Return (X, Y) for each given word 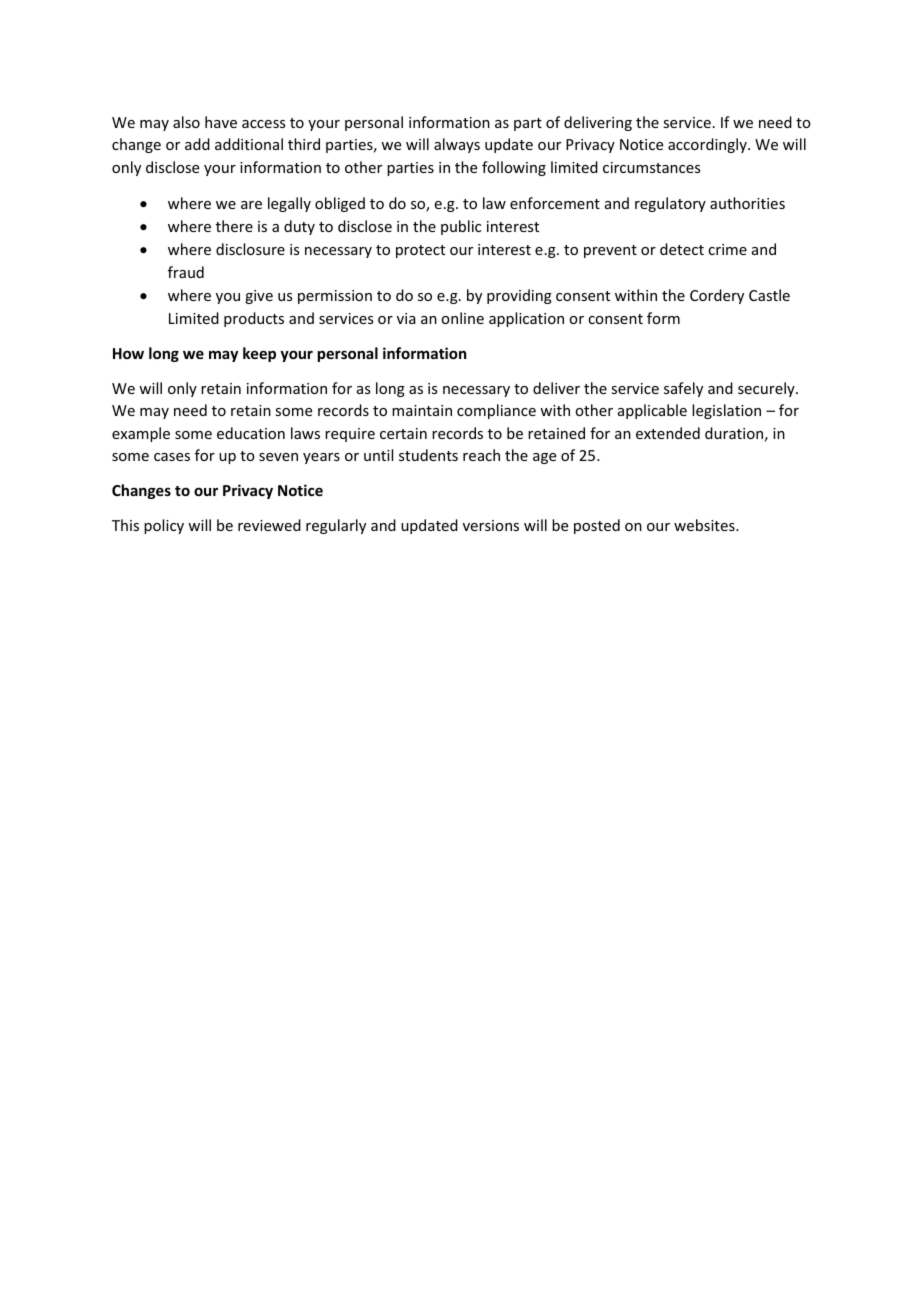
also (186, 122)
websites (705, 525)
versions (491, 525)
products (254, 319)
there (234, 226)
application (526, 319)
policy (164, 526)
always (457, 145)
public (461, 227)
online (462, 318)
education (251, 433)
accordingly (708, 145)
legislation (726, 411)
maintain (422, 410)
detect (682, 249)
